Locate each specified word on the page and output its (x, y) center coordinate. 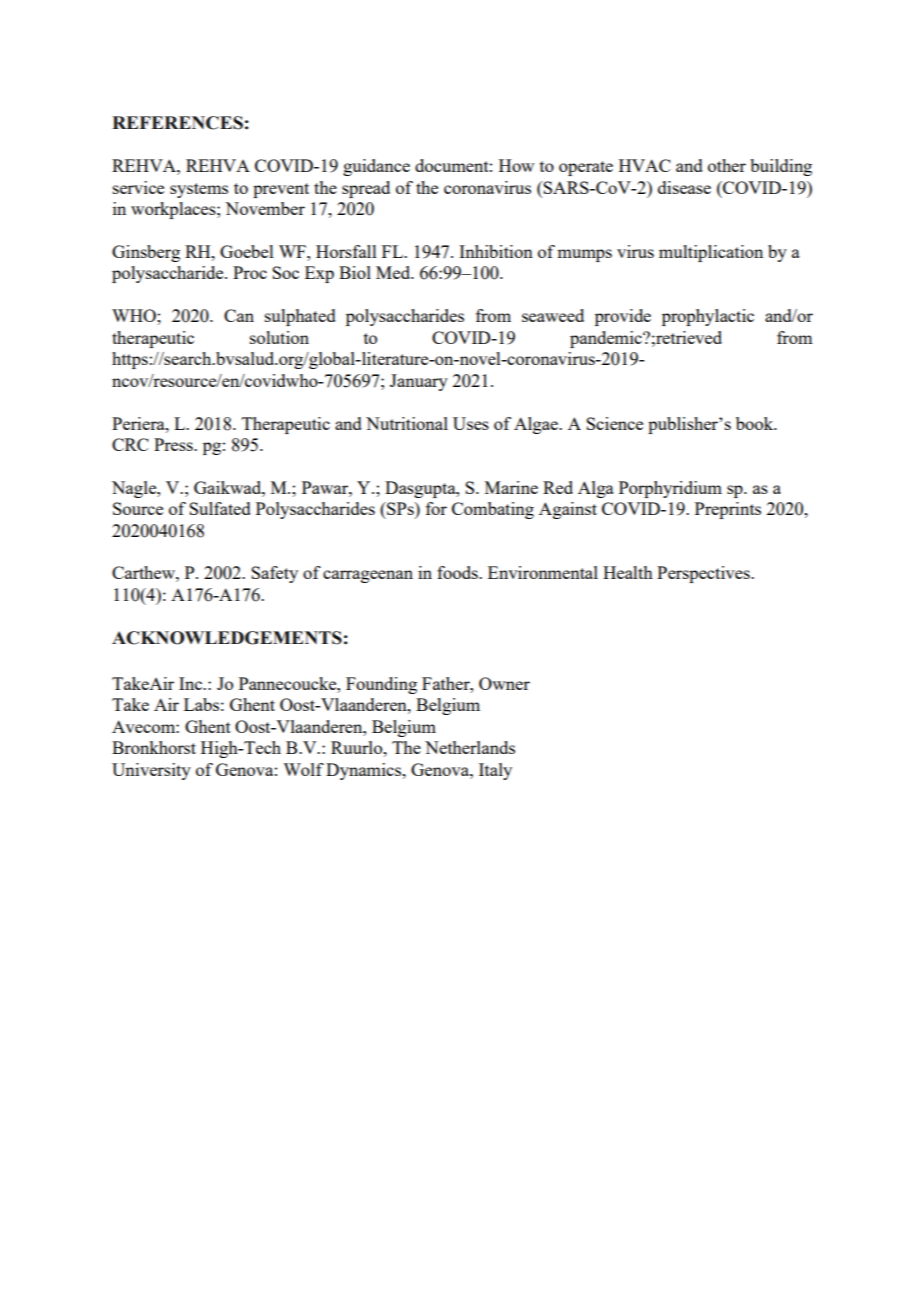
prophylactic (708, 317)
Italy (495, 771)
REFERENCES (177, 123)
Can (239, 315)
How (516, 165)
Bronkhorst (154, 747)
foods (458, 572)
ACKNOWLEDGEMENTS (227, 638)
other (727, 165)
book (756, 423)
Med (394, 272)
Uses (471, 423)
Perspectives (704, 574)
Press (174, 444)
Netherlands (470, 747)
